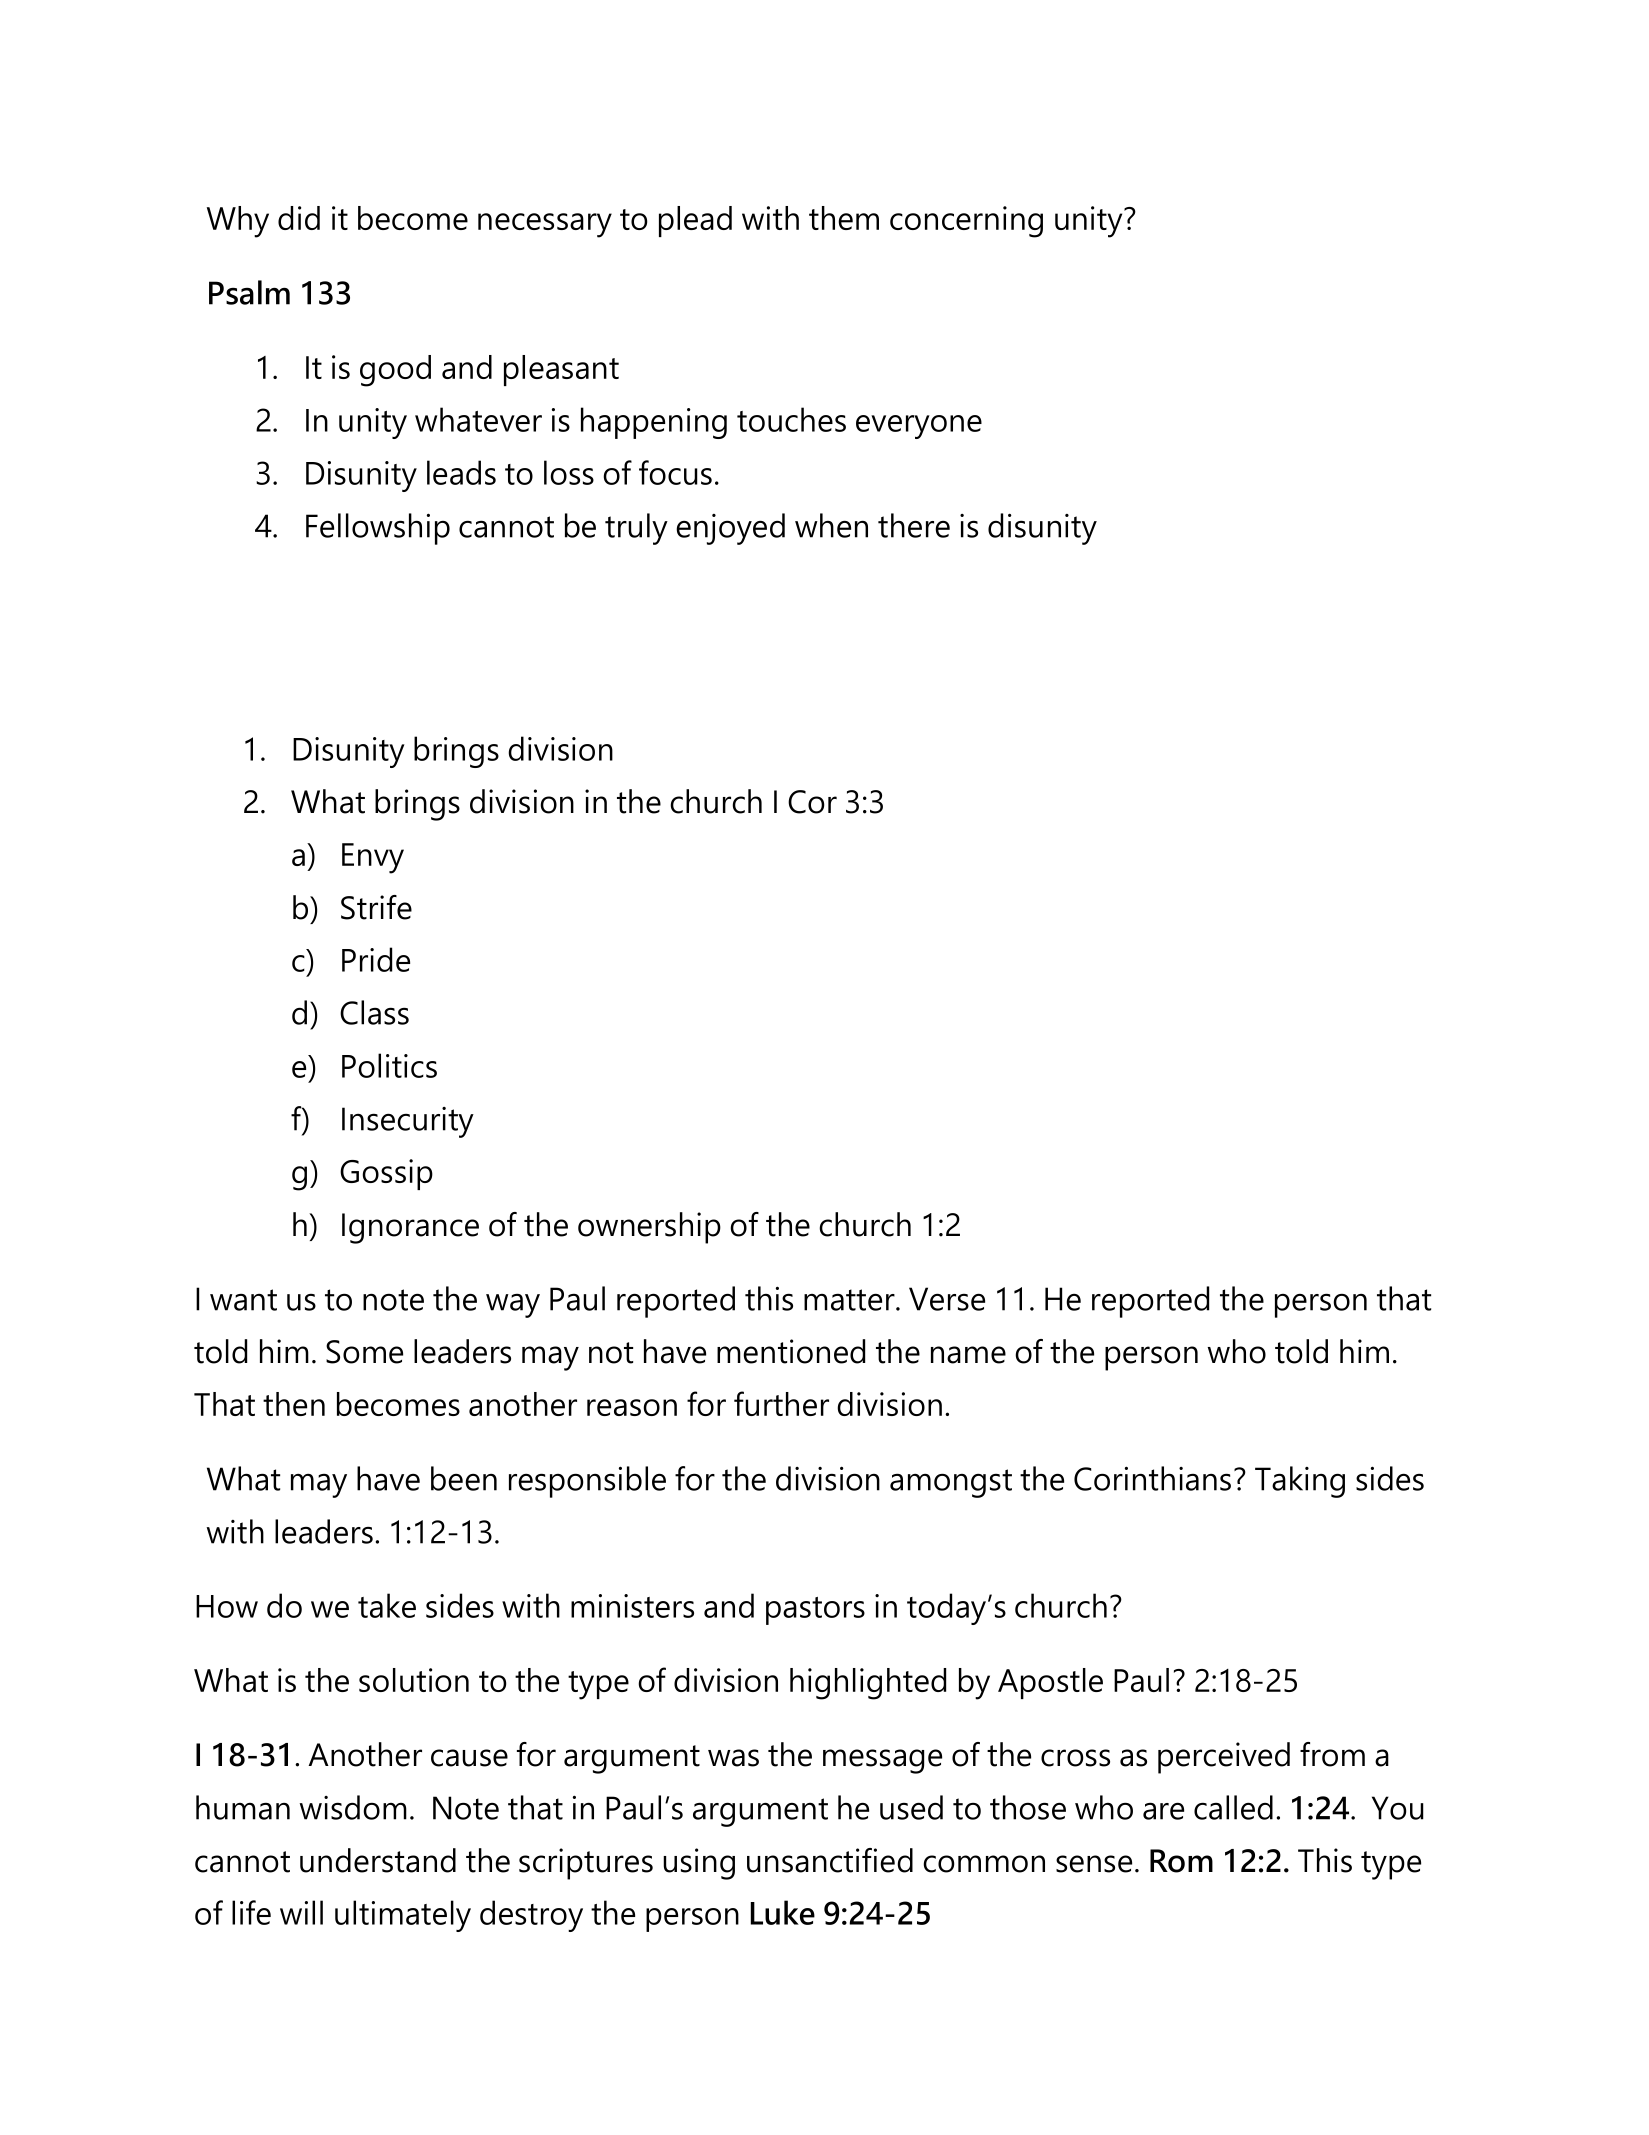 The image size is (1649, 2135). Describe the element at coordinates (844, 218) in the page. I see `them` at that location.
